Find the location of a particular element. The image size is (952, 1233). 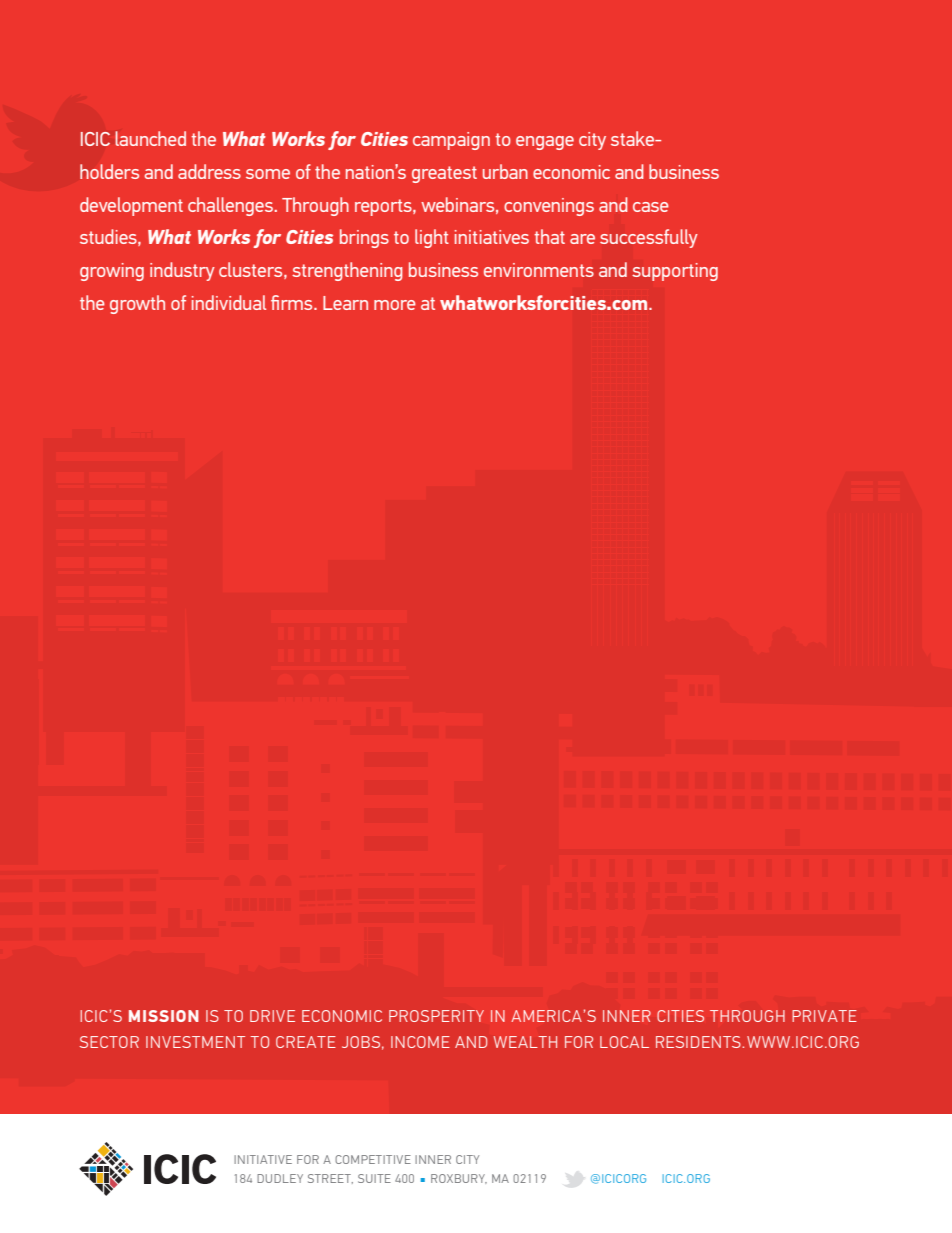

DUDLEY is located at coordinates (280, 1178).
